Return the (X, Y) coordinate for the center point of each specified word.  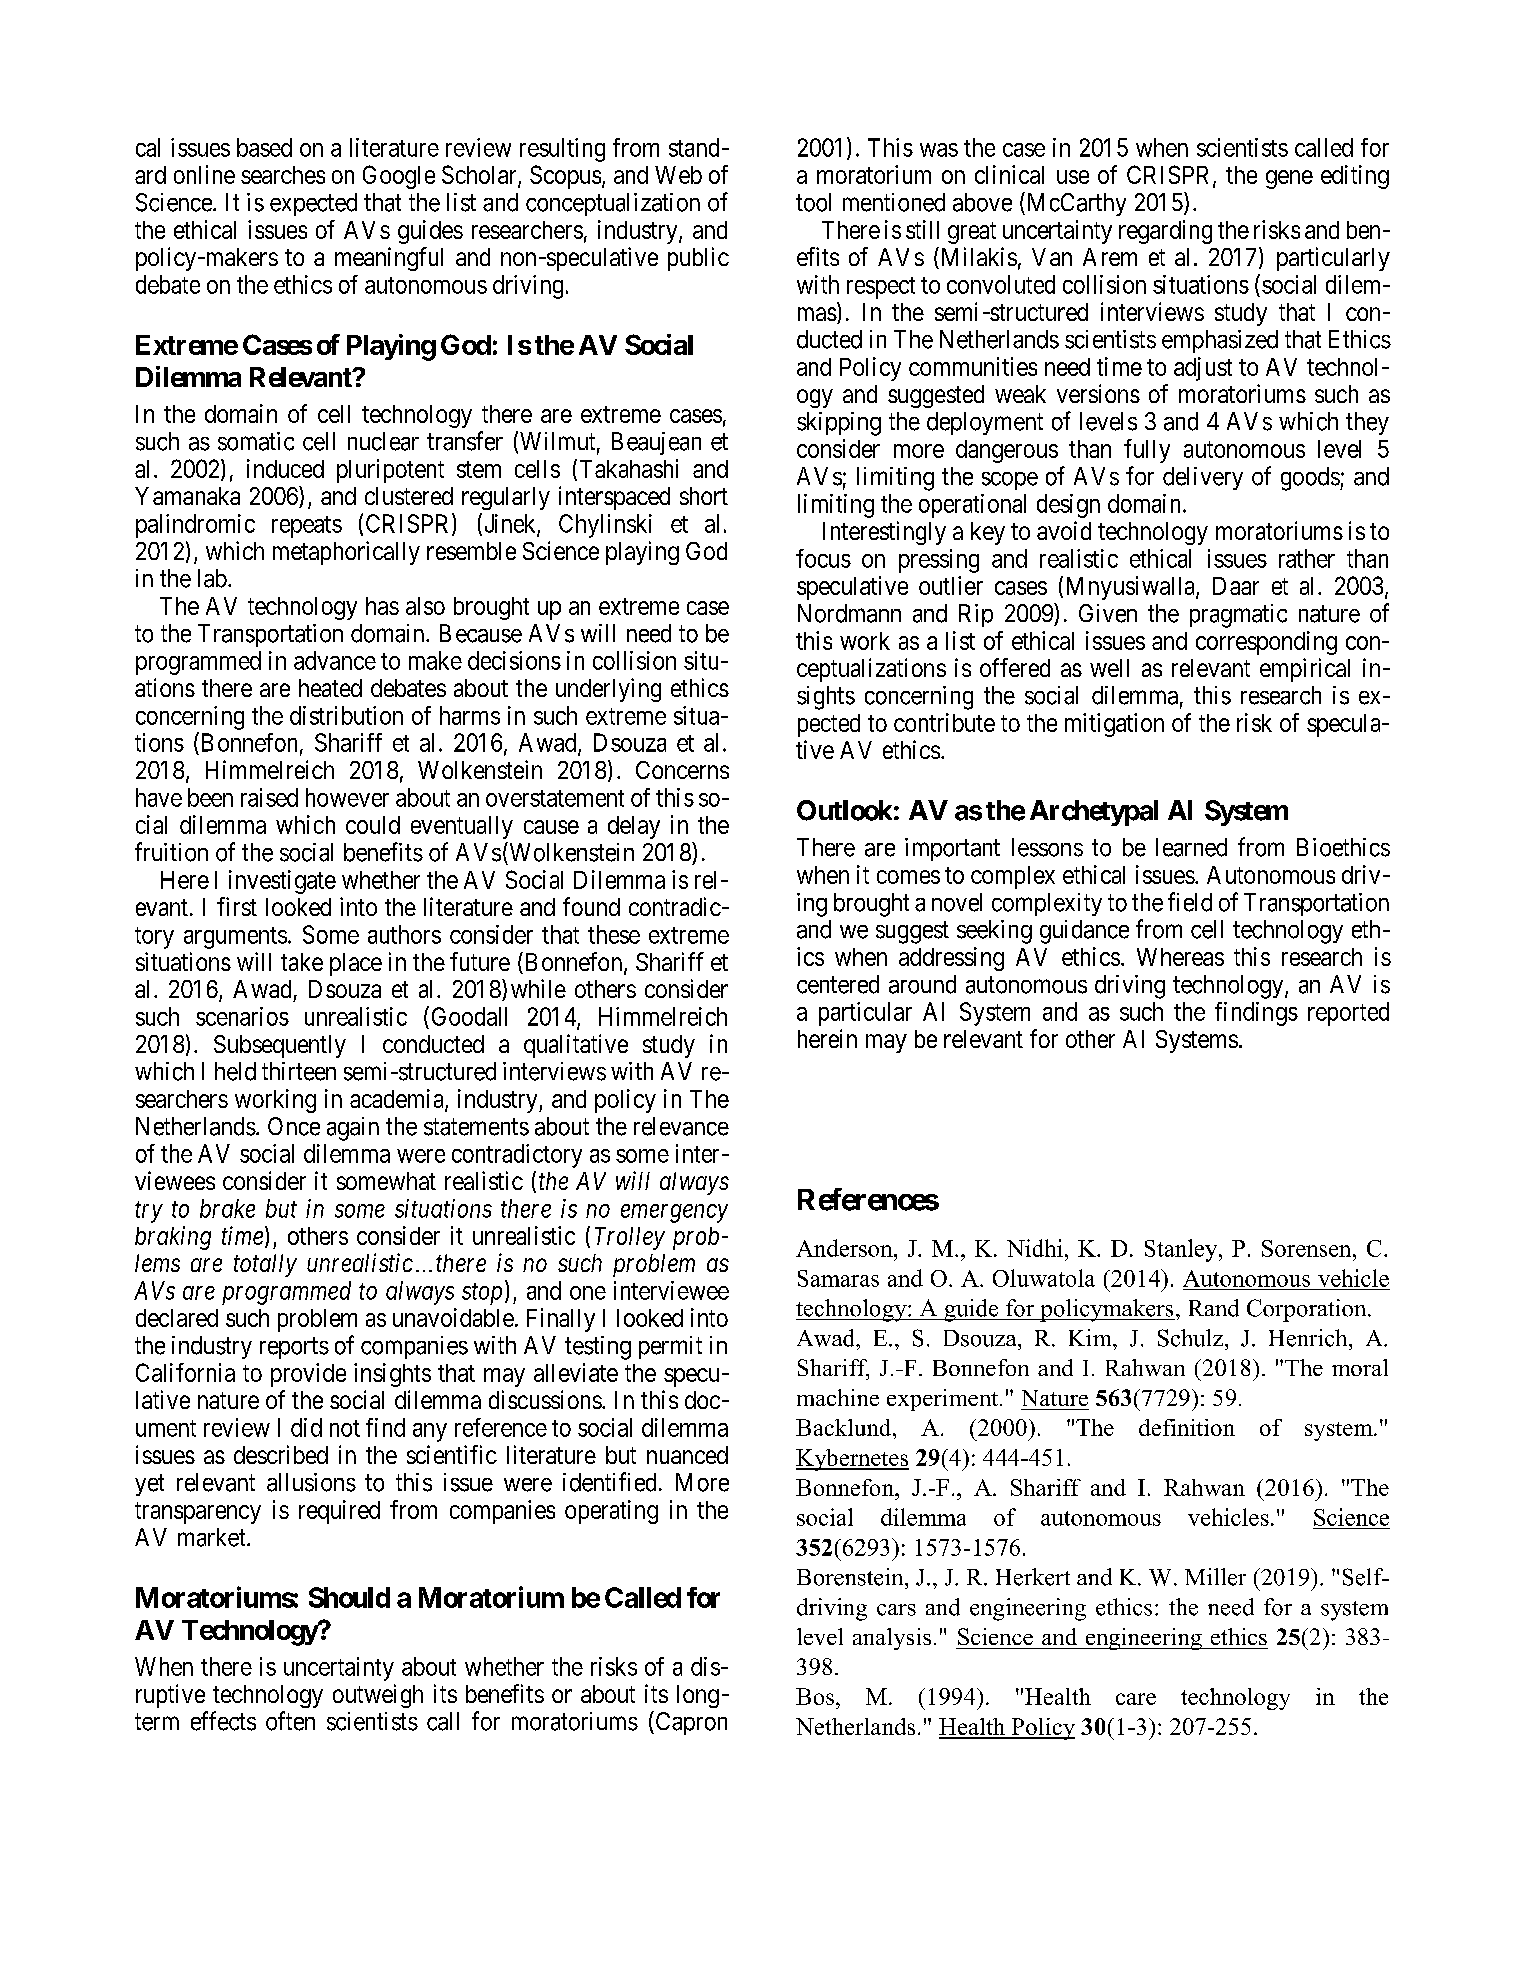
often (290, 1721)
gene (1289, 179)
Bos (815, 1696)
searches (283, 175)
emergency (674, 1213)
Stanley (1182, 1250)
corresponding (1266, 643)
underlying (608, 690)
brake (227, 1208)
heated (330, 688)
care (1136, 1699)
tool (813, 202)
